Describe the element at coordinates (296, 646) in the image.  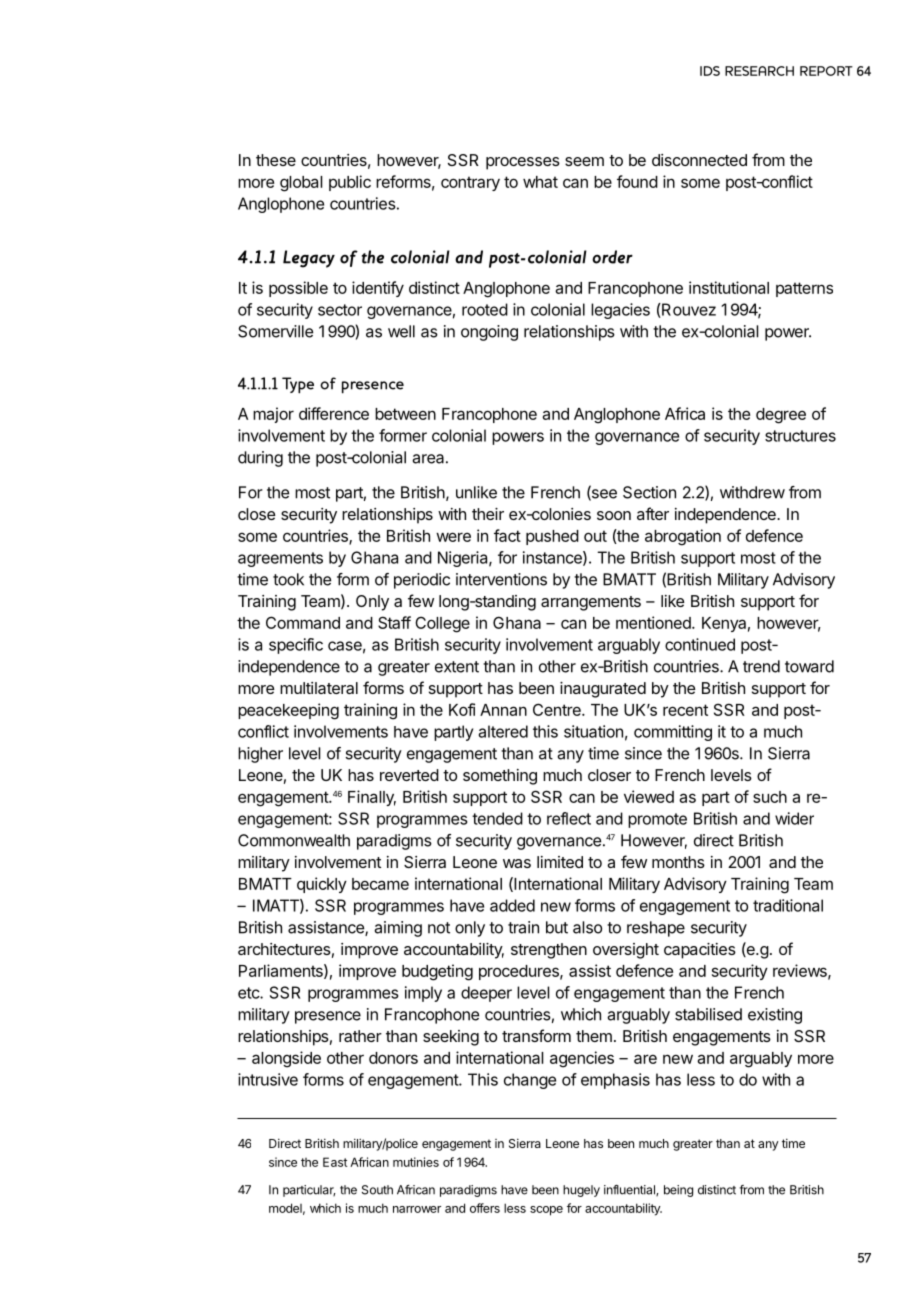
I see `specific` at that location.
